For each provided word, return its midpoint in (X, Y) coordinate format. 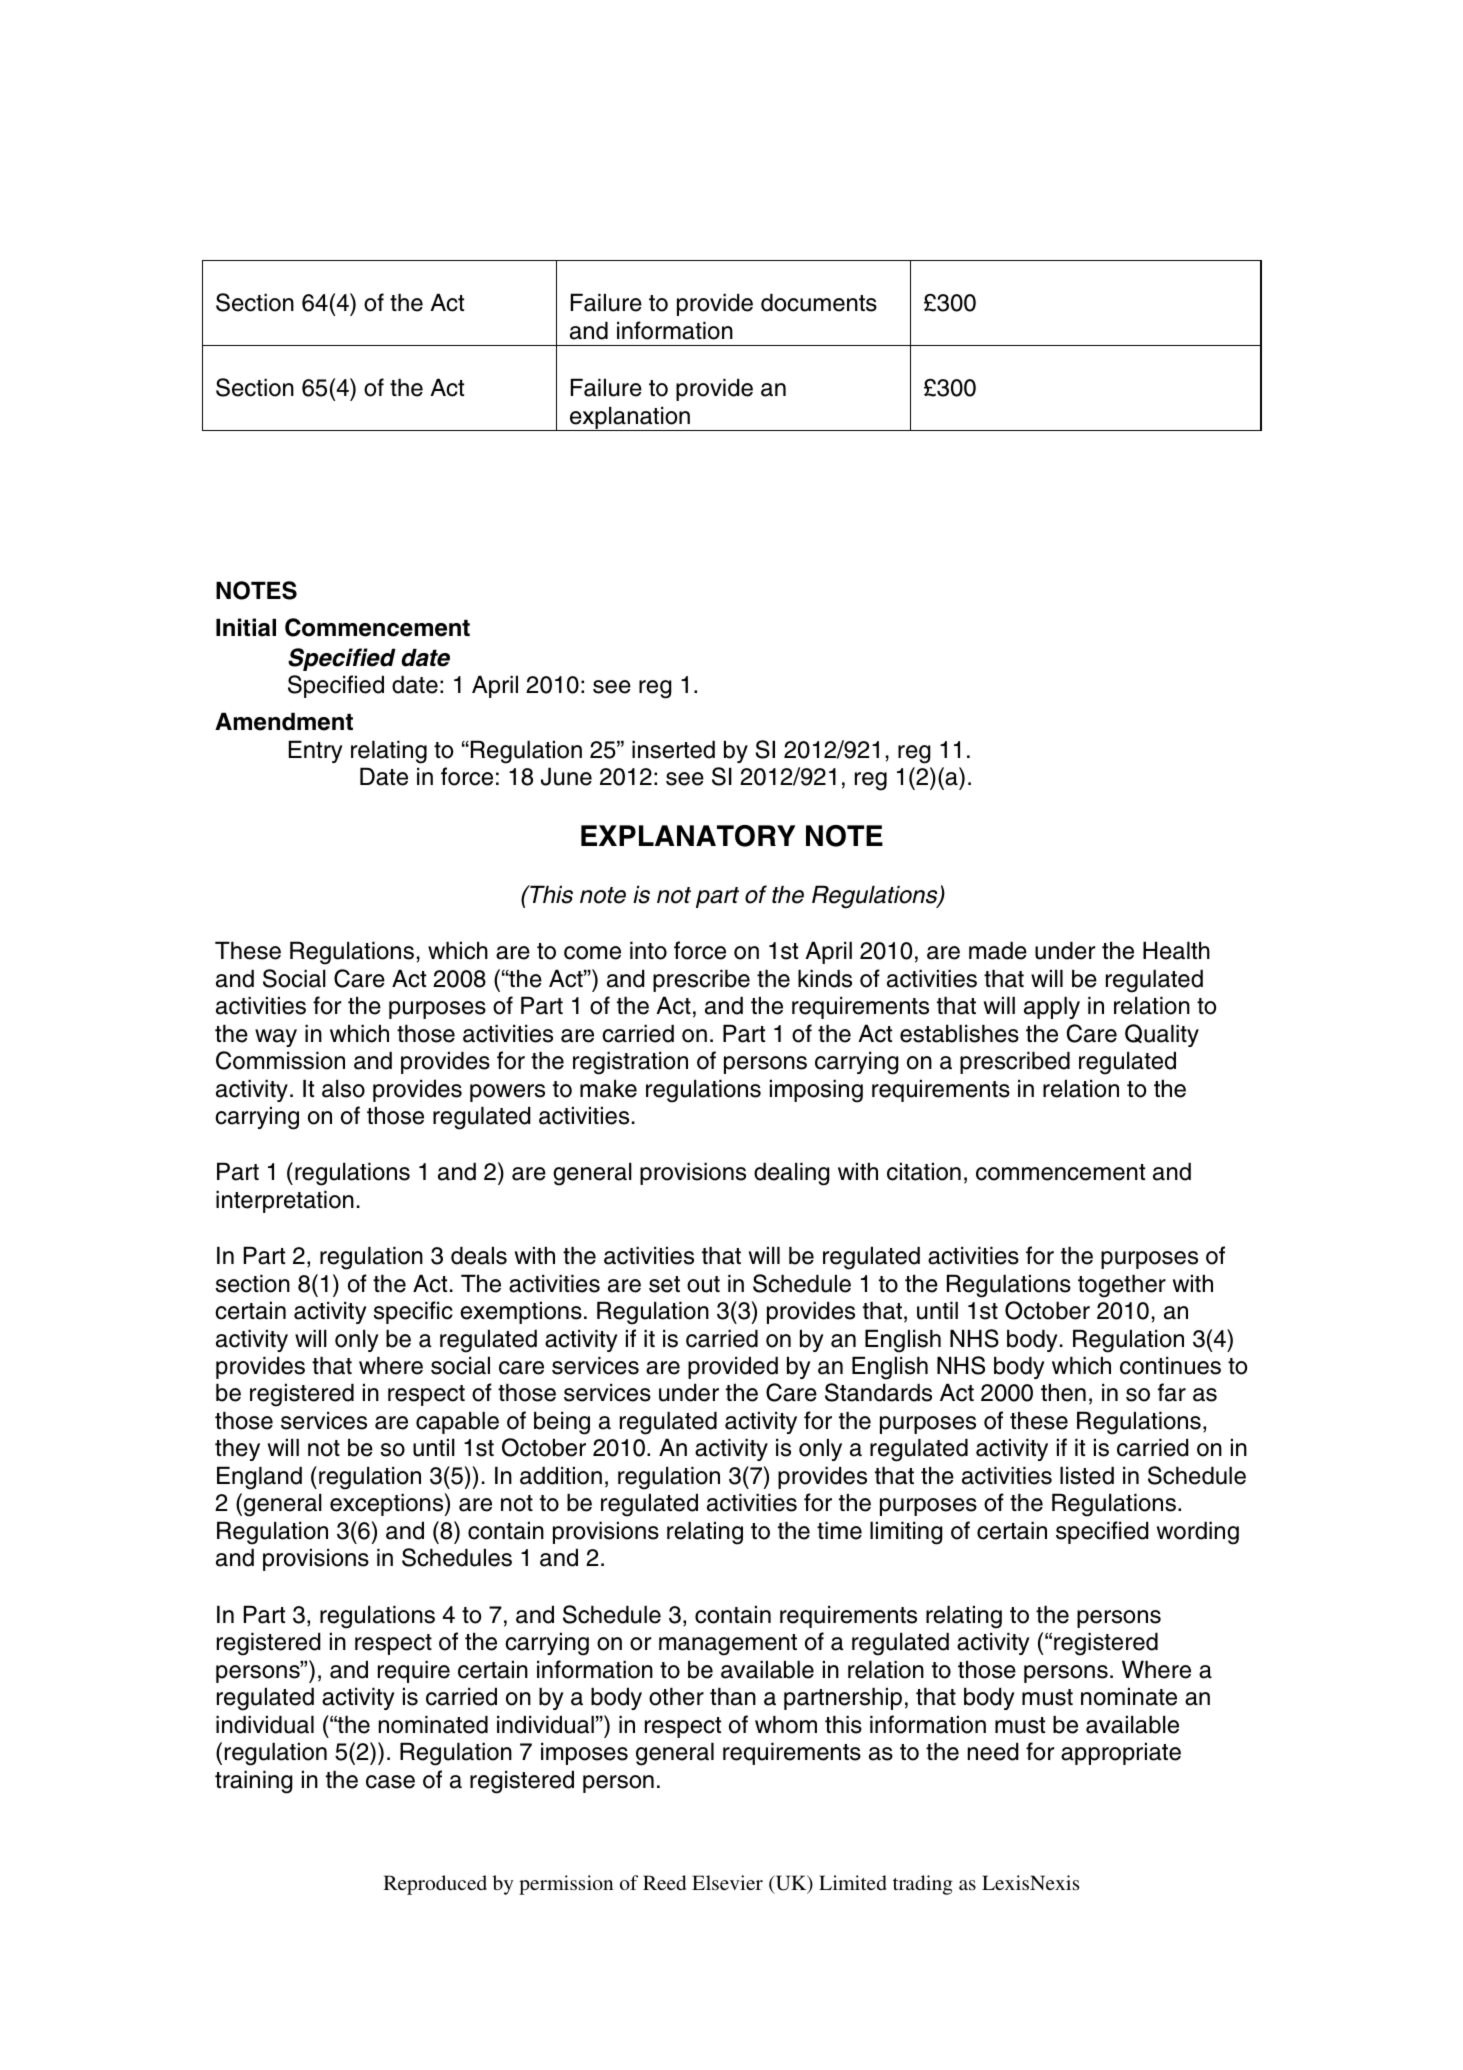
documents (819, 302)
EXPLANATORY (688, 836)
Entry (316, 751)
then (1063, 1392)
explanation (630, 418)
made (998, 950)
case (390, 1782)
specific (413, 1312)
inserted (673, 749)
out (703, 1284)
